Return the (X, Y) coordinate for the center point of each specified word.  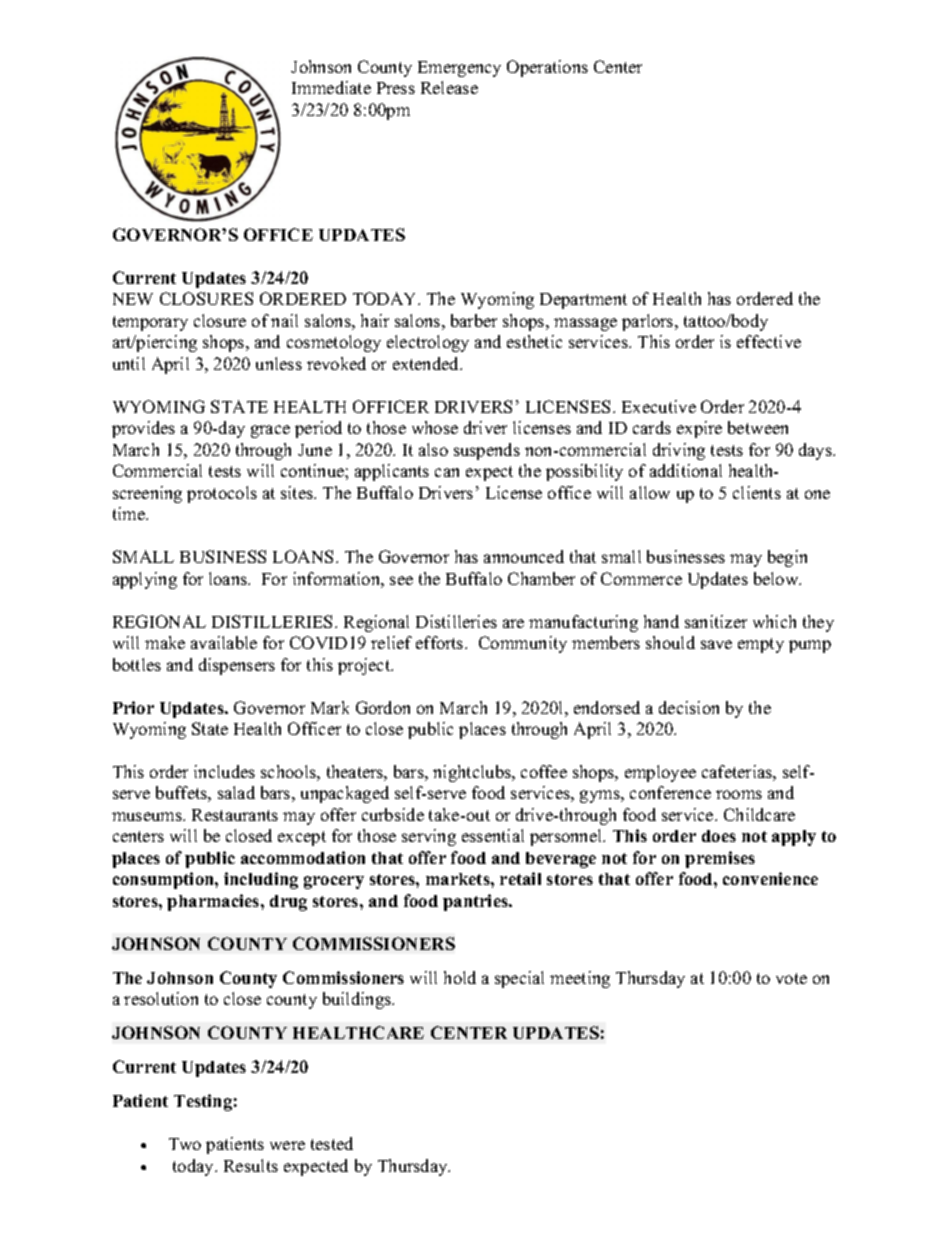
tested (332, 1143)
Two (185, 1144)
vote (791, 978)
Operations (547, 68)
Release (449, 87)
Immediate (331, 87)
